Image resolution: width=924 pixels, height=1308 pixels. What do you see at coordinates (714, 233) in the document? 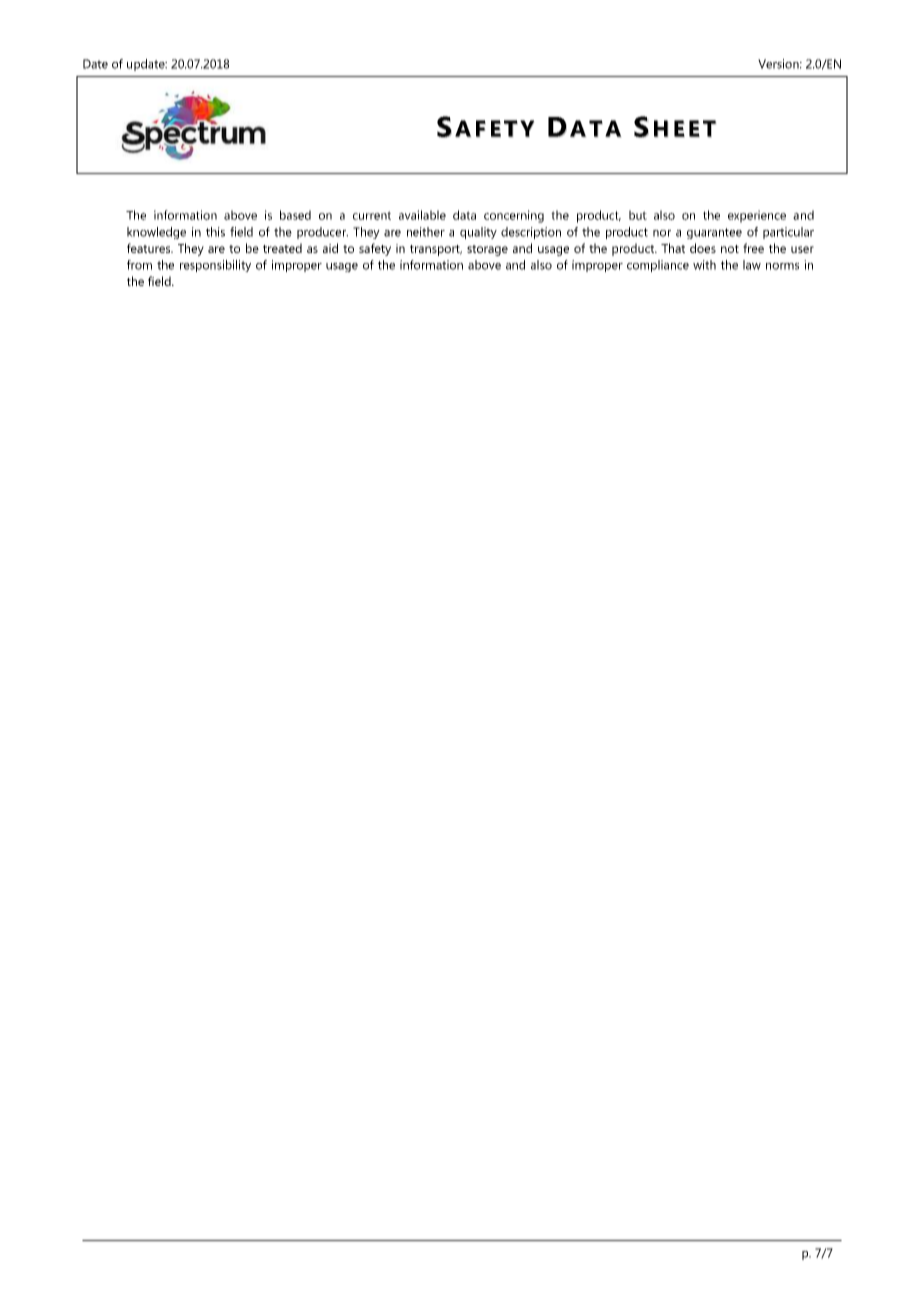
I see `guarantee` at bounding box center [714, 233].
